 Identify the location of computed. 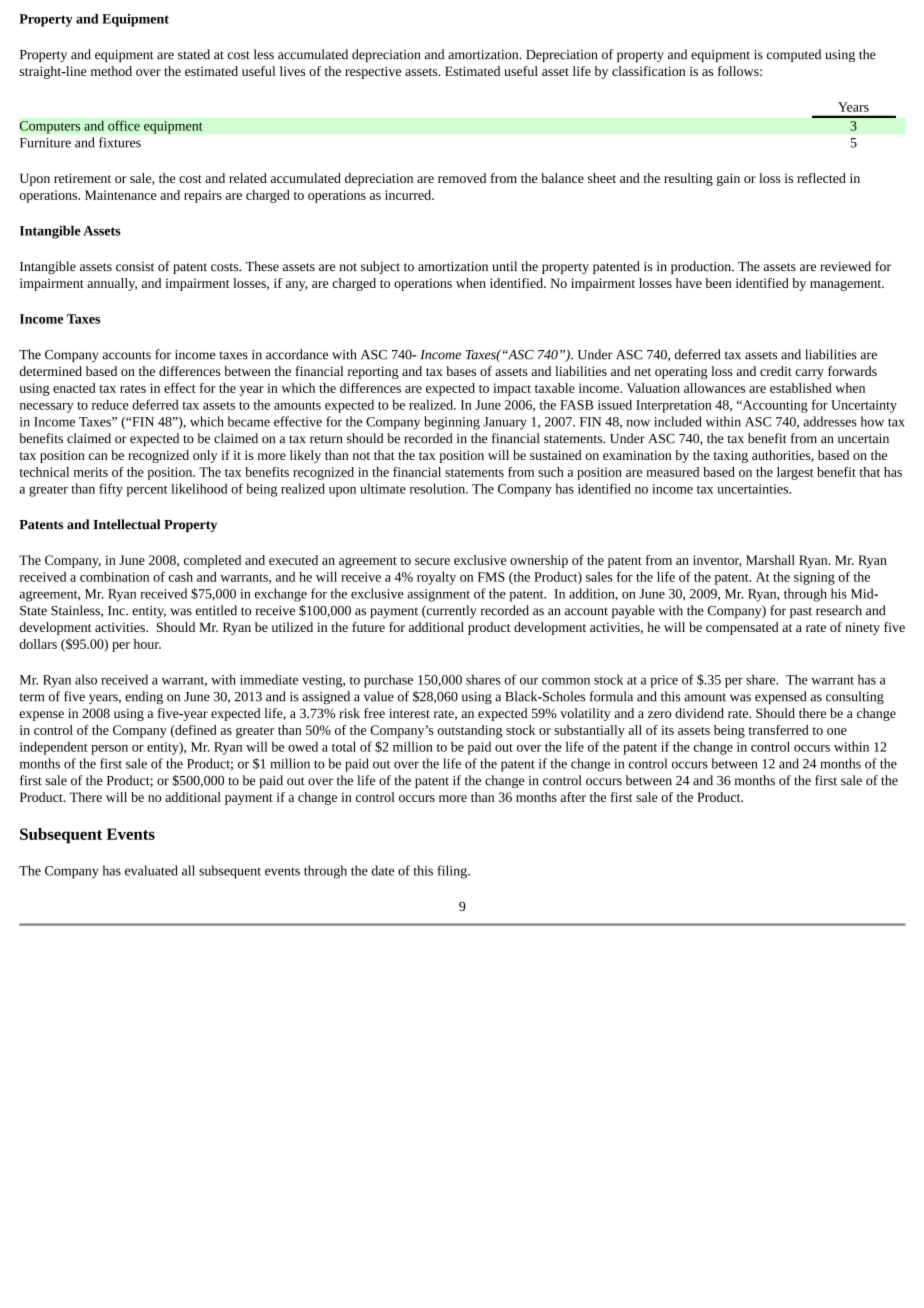
(794, 55).
